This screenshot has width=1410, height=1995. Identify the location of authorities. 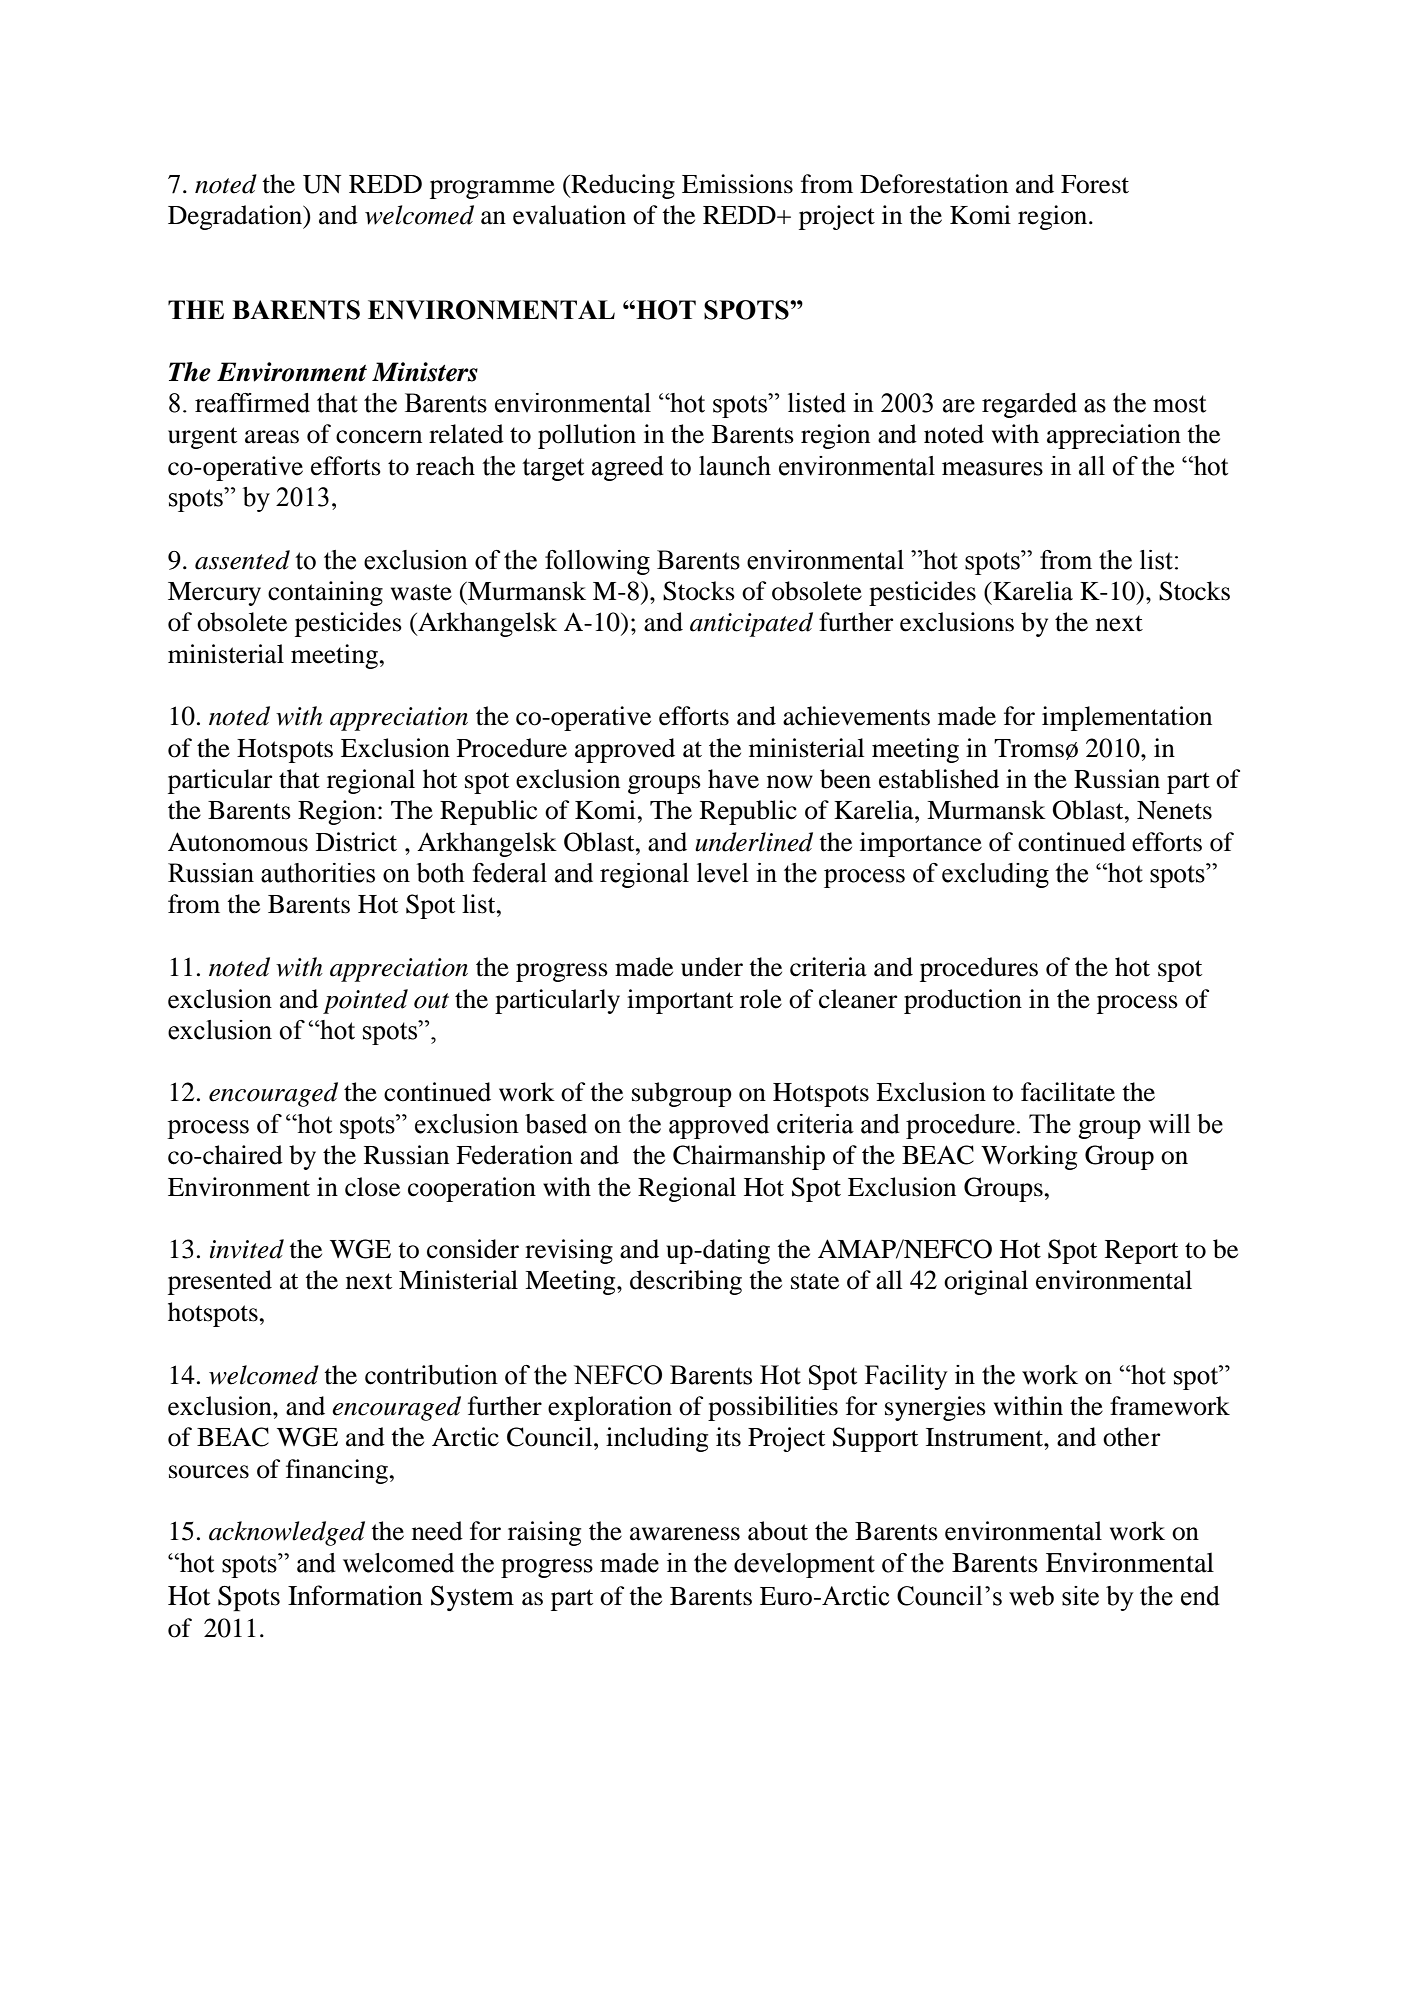
(318, 873).
